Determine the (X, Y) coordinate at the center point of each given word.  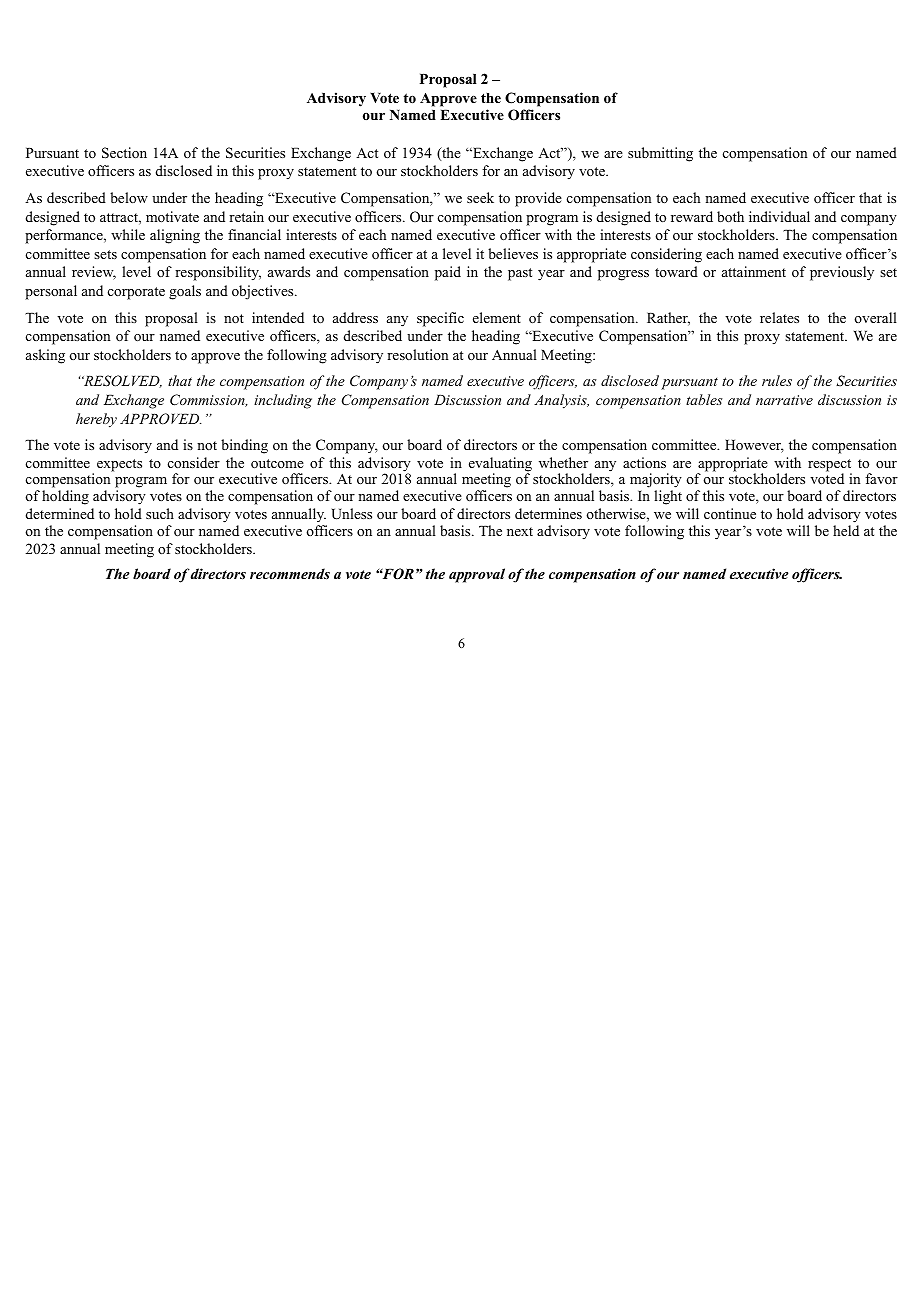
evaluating (500, 465)
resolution (417, 354)
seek (480, 197)
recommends (290, 573)
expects (119, 465)
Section (124, 153)
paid (448, 273)
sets (105, 254)
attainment (754, 271)
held (846, 530)
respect (830, 466)
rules (777, 380)
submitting (660, 154)
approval (477, 575)
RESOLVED (122, 381)
